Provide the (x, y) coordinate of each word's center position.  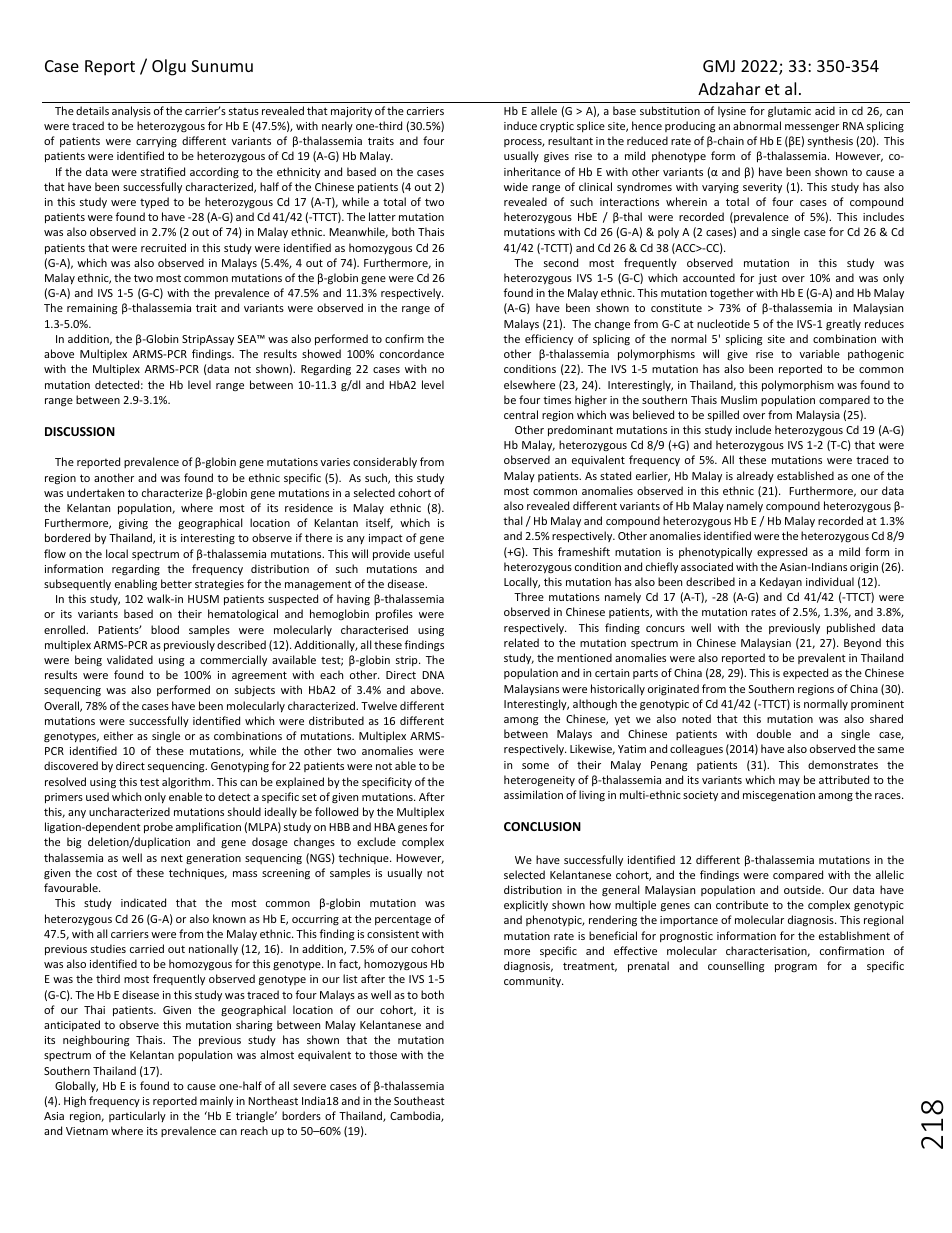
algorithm (187, 782)
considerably (385, 462)
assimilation (533, 794)
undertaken (95, 492)
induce (520, 125)
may (789, 782)
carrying (156, 142)
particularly (137, 1116)
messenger (812, 128)
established (805, 475)
